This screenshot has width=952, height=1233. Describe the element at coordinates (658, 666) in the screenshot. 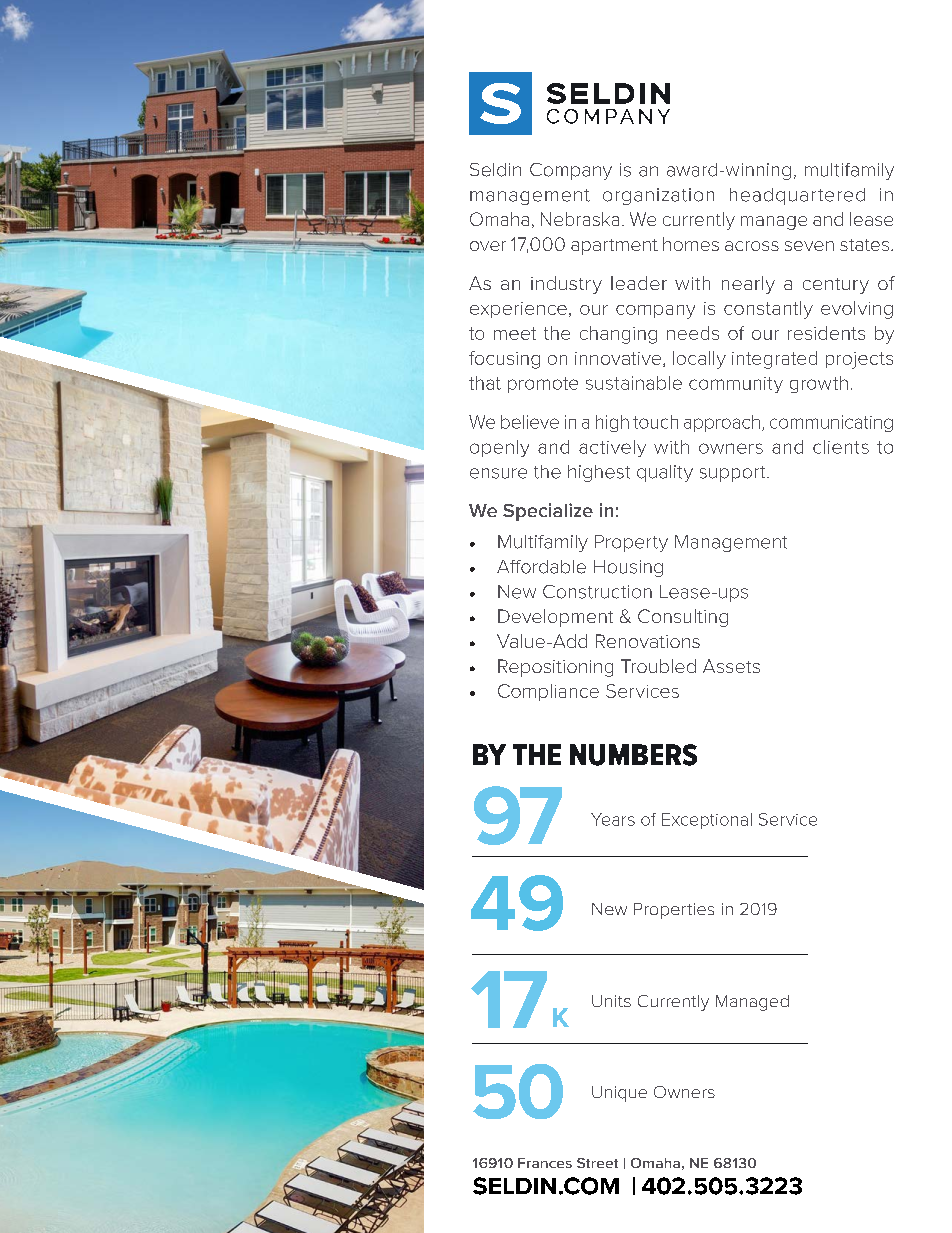

I see `Troubled` at that location.
